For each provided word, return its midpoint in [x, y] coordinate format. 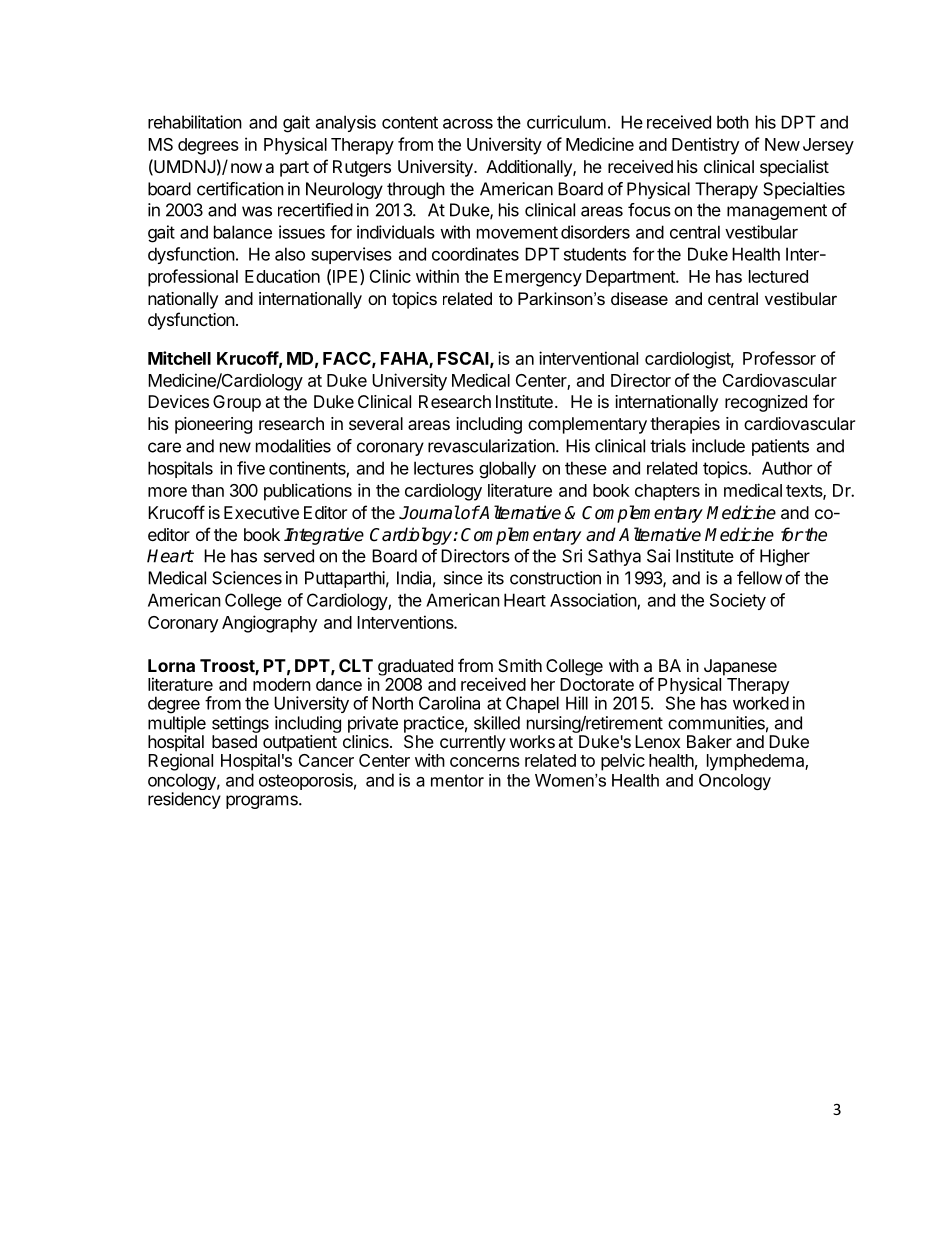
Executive [261, 512]
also [290, 254]
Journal [429, 512]
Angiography [269, 624]
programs [263, 802]
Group [237, 403]
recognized [766, 403]
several [376, 423]
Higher [785, 557]
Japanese [740, 667]
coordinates [475, 254]
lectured [778, 276]
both [733, 122]
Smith [520, 665]
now [246, 168]
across [468, 124]
